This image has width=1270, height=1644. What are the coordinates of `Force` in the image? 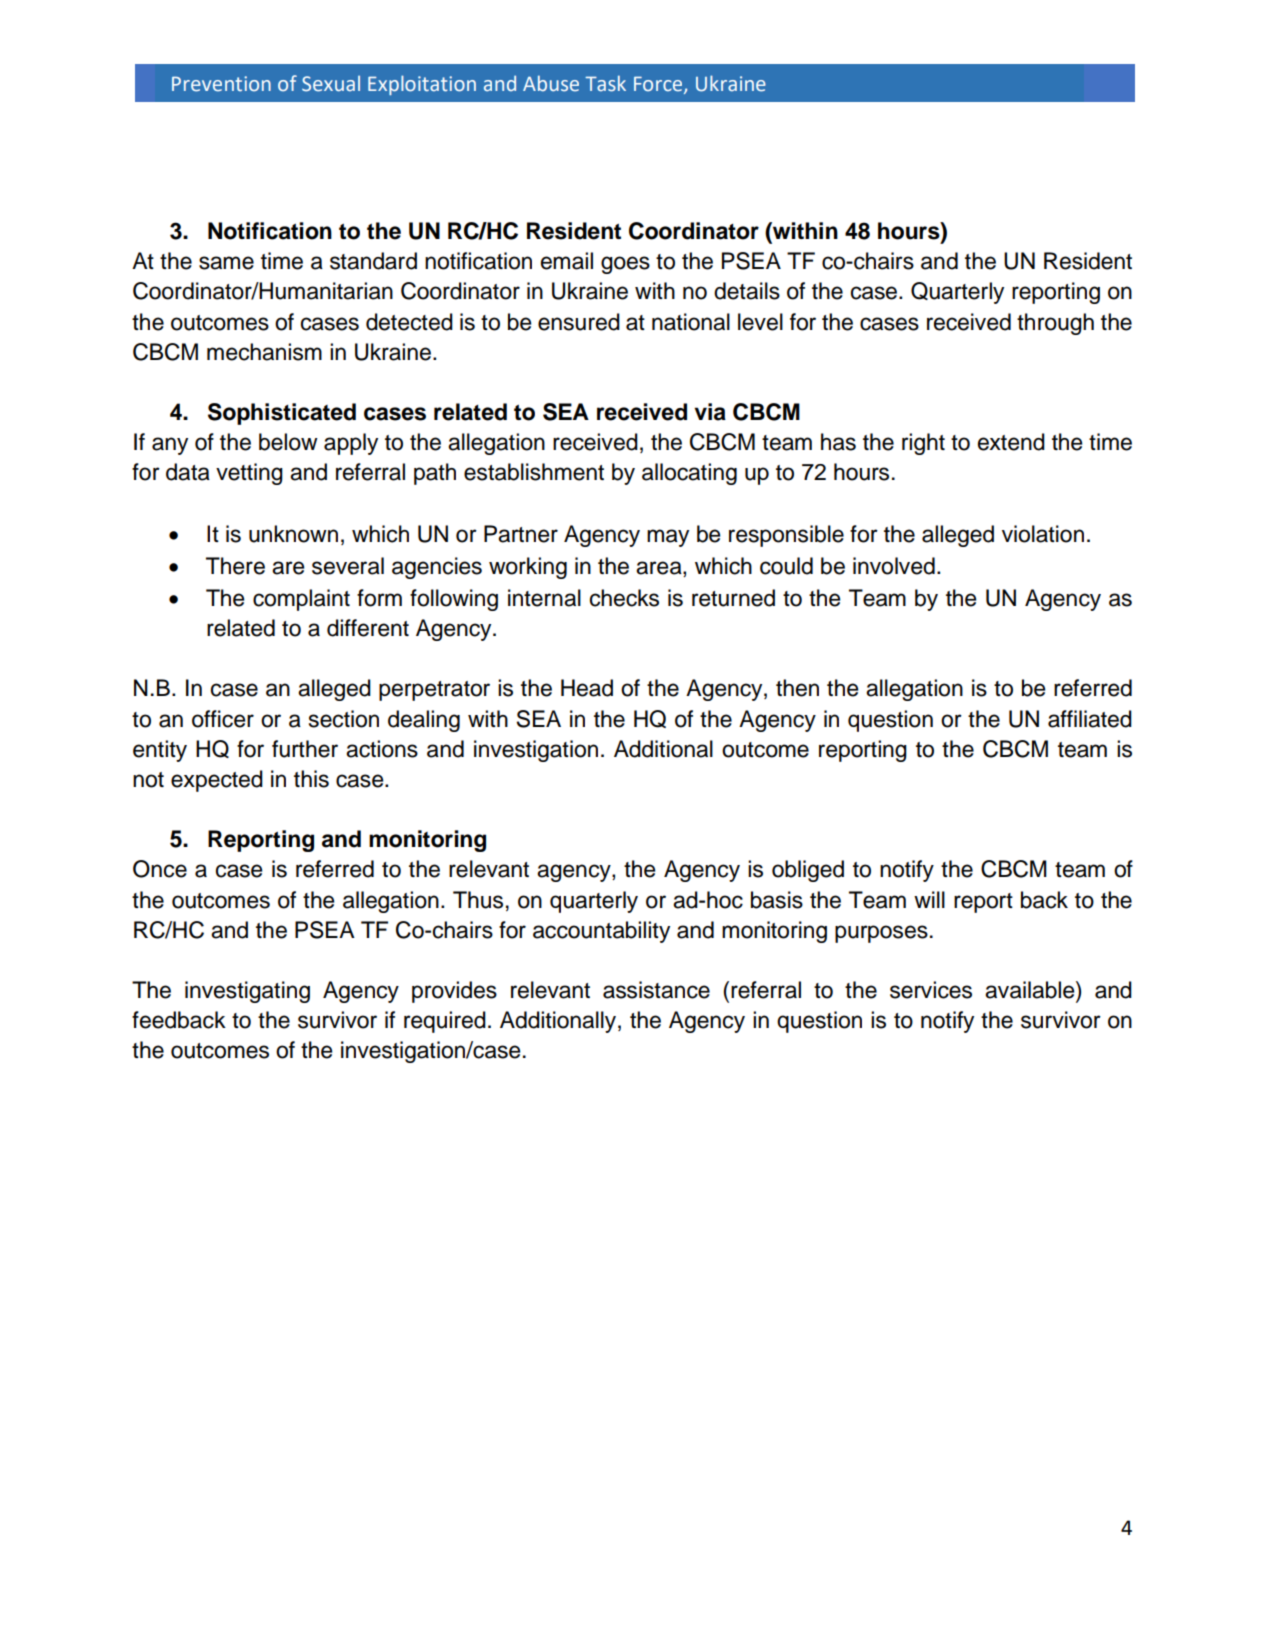 It's located at (659, 85).
